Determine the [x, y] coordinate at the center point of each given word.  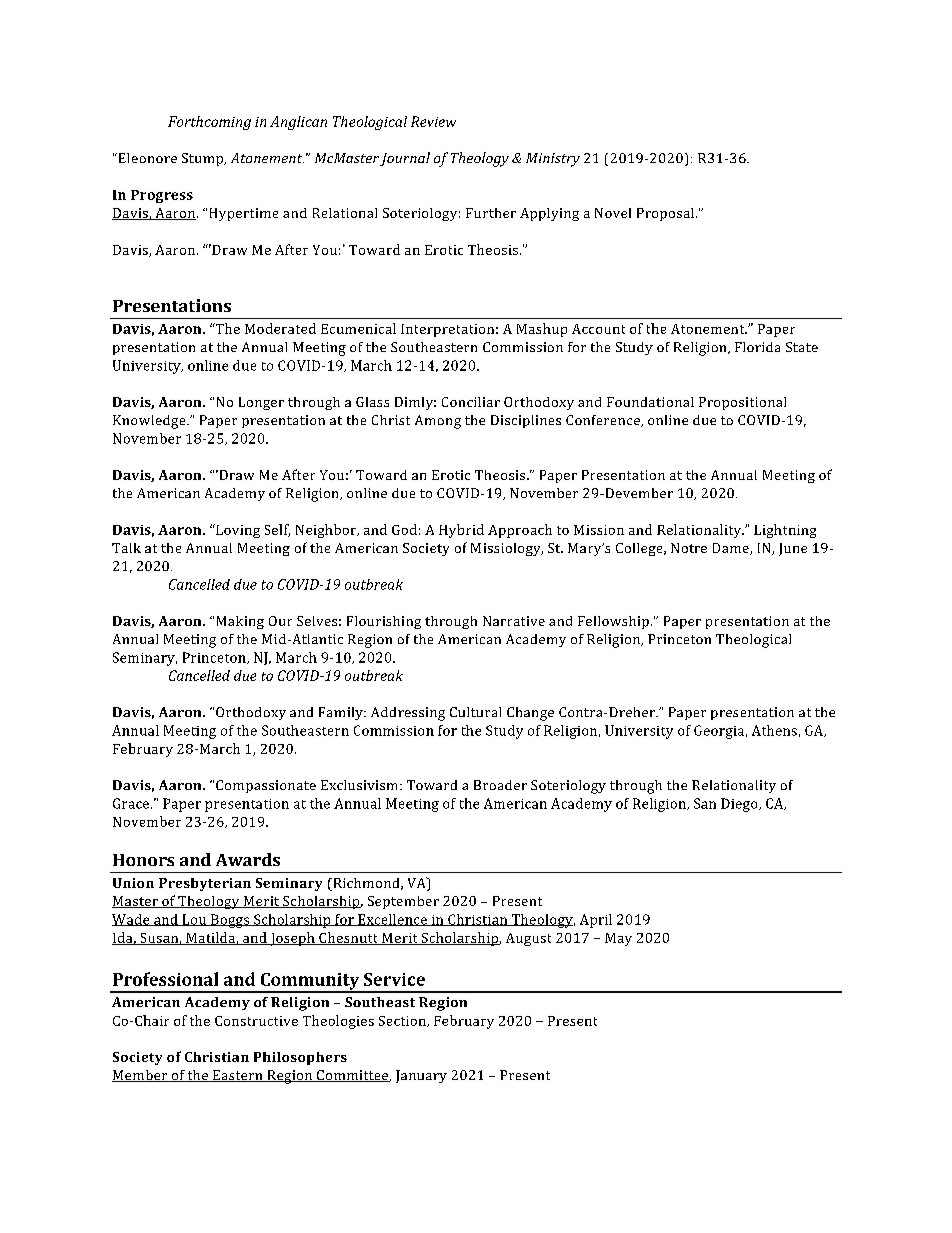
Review [433, 121]
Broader [500, 785]
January [421, 1076]
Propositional [742, 403]
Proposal [667, 214]
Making [240, 622]
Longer [261, 403]
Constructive [256, 1021]
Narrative [514, 621]
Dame [732, 549]
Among [438, 422]
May [618, 939]
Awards [248, 859]
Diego [740, 805]
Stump [204, 159]
